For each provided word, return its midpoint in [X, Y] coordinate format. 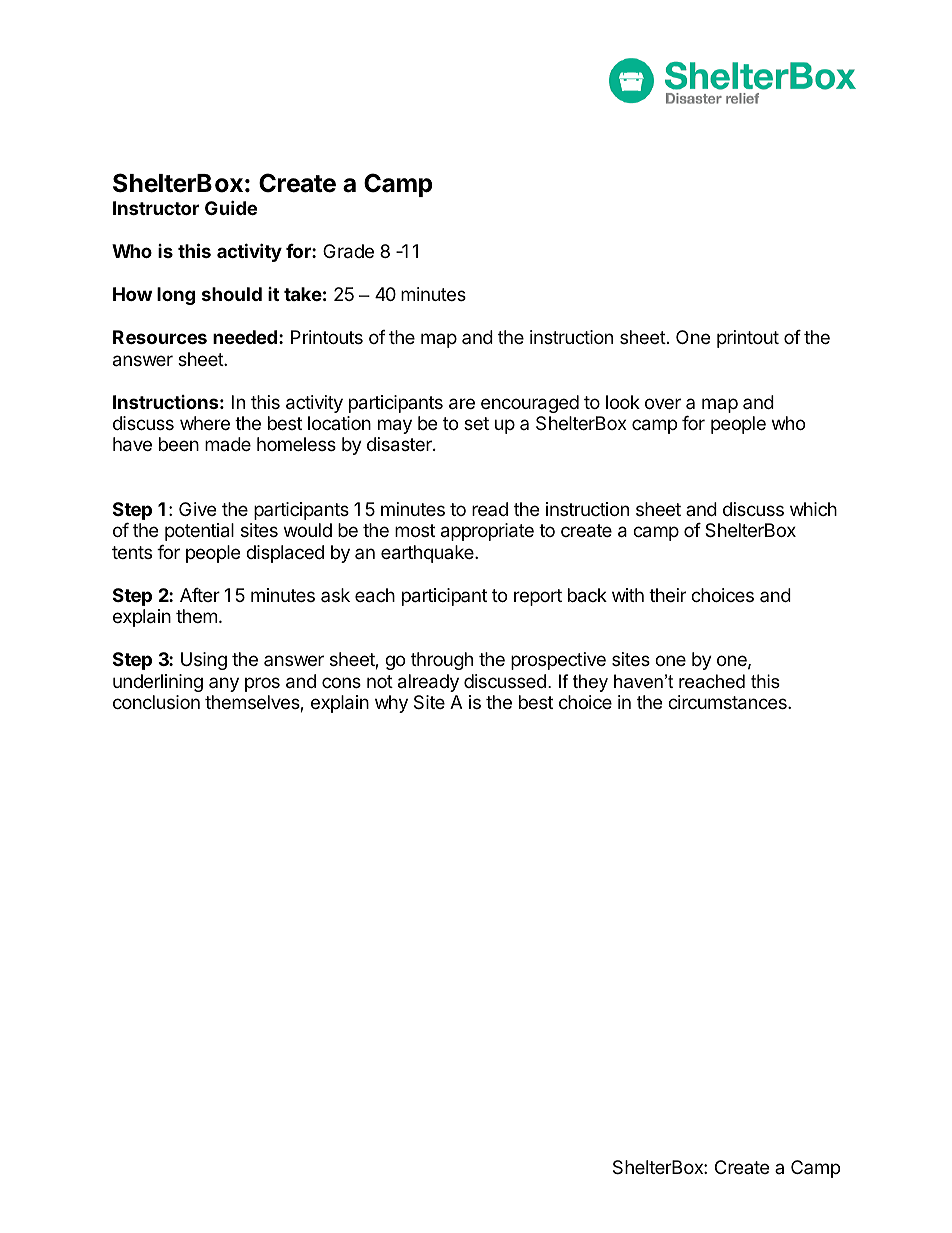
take [303, 294]
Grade [348, 251]
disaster [400, 444]
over [663, 403]
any [224, 684]
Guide [231, 207]
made [228, 444]
